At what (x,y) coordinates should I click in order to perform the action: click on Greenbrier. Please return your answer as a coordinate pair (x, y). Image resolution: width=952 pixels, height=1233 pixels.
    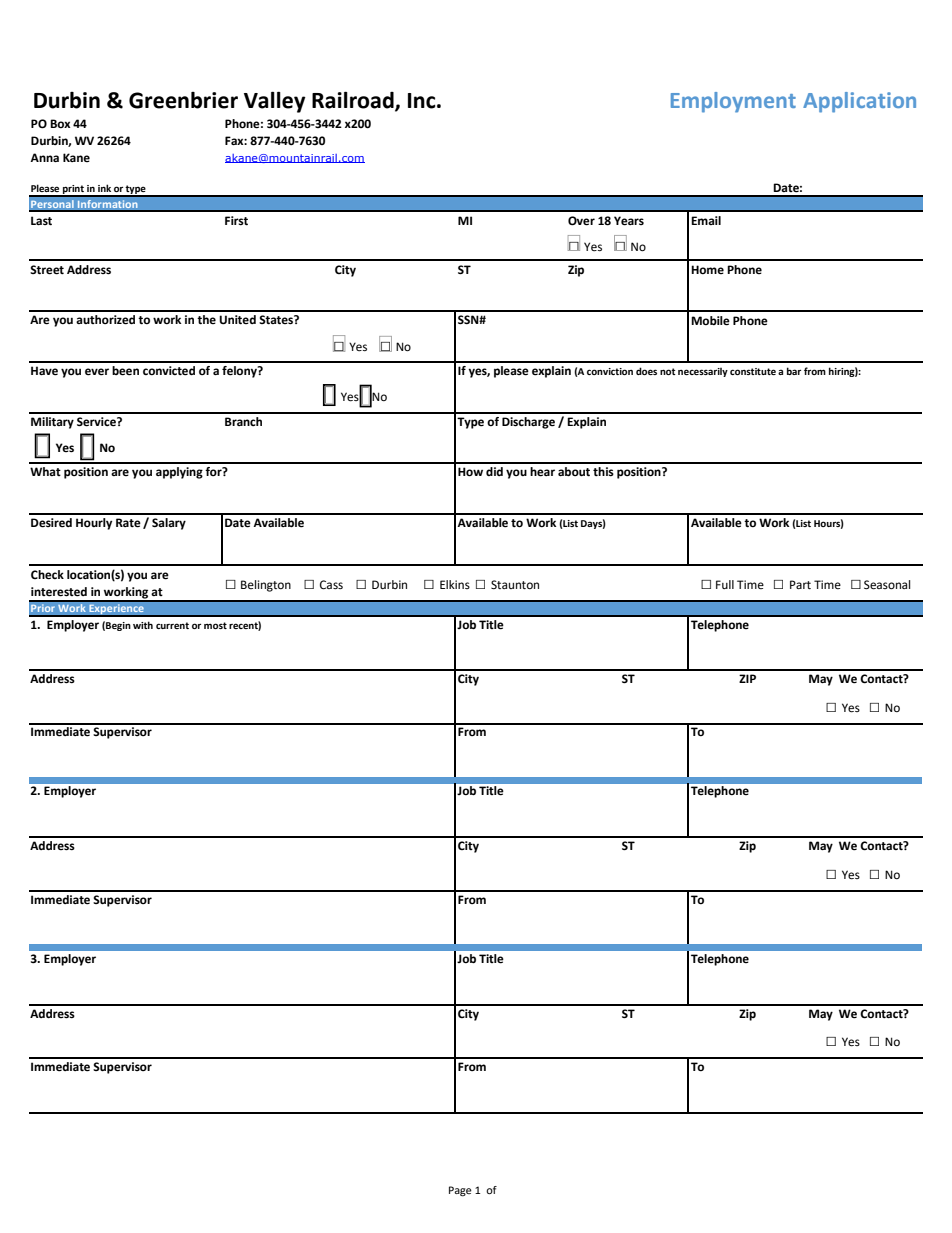
    Looking at the image, I should click on (183, 100).
